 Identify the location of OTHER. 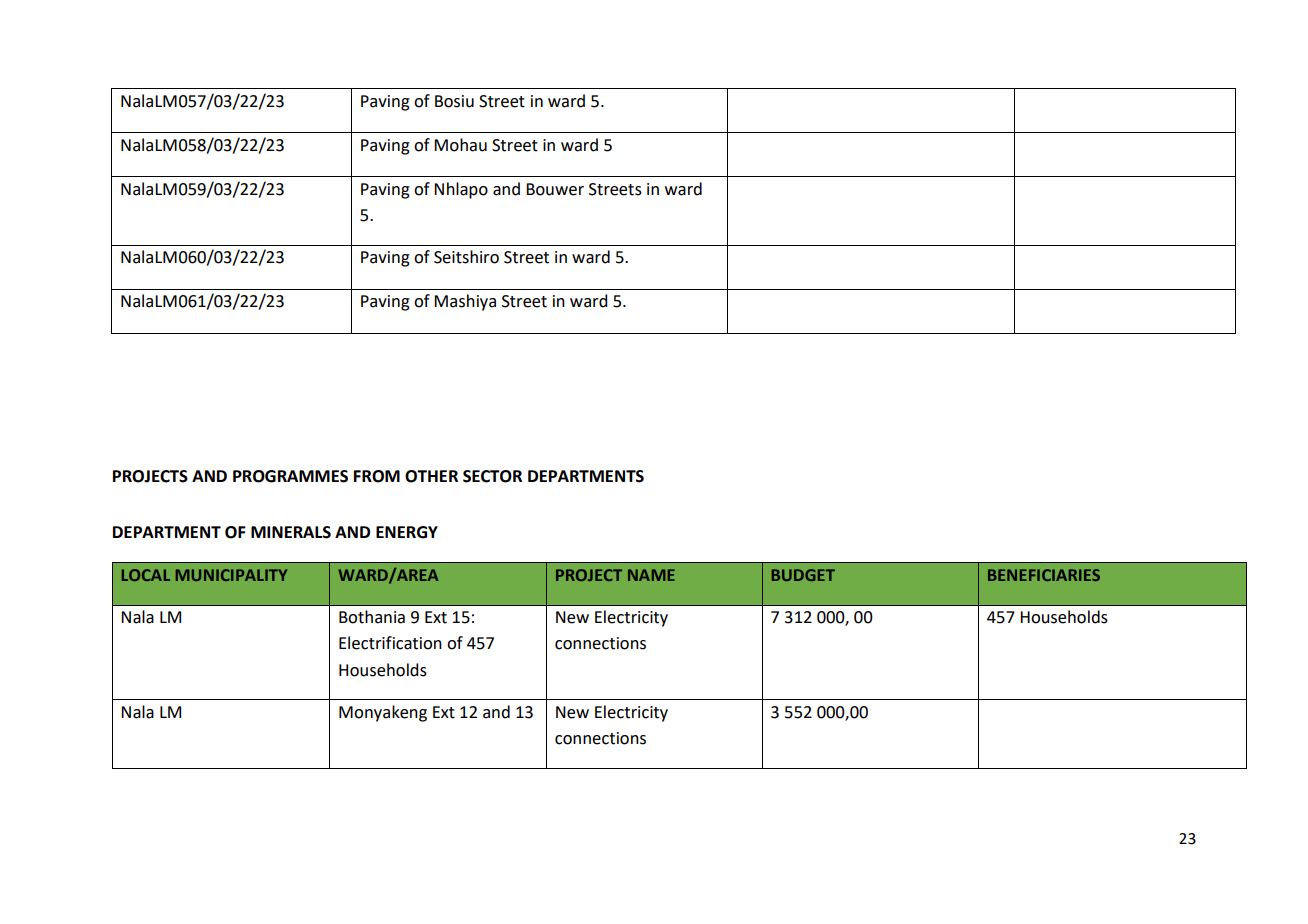
(431, 476).
